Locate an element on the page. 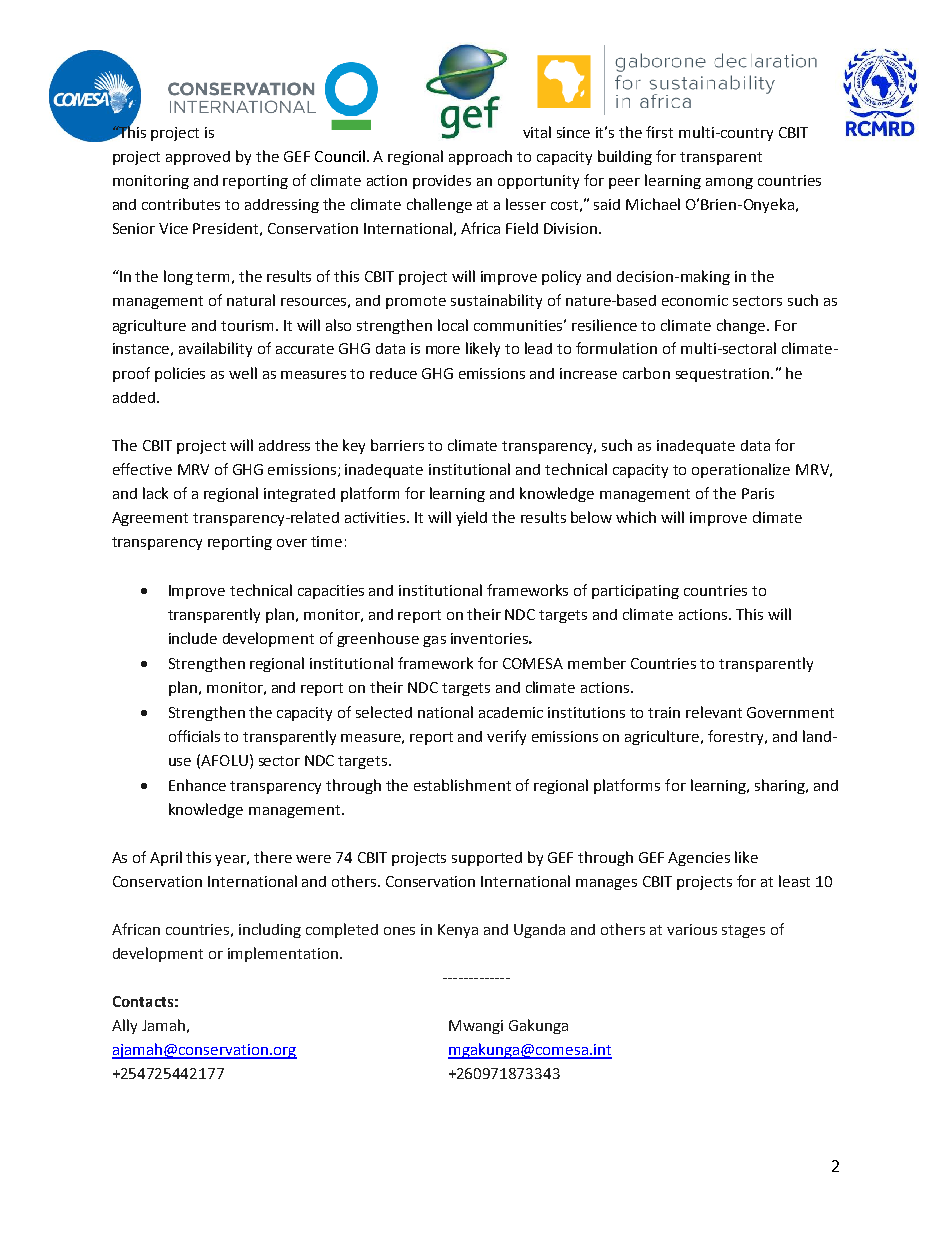  barriers is located at coordinates (397, 445).
